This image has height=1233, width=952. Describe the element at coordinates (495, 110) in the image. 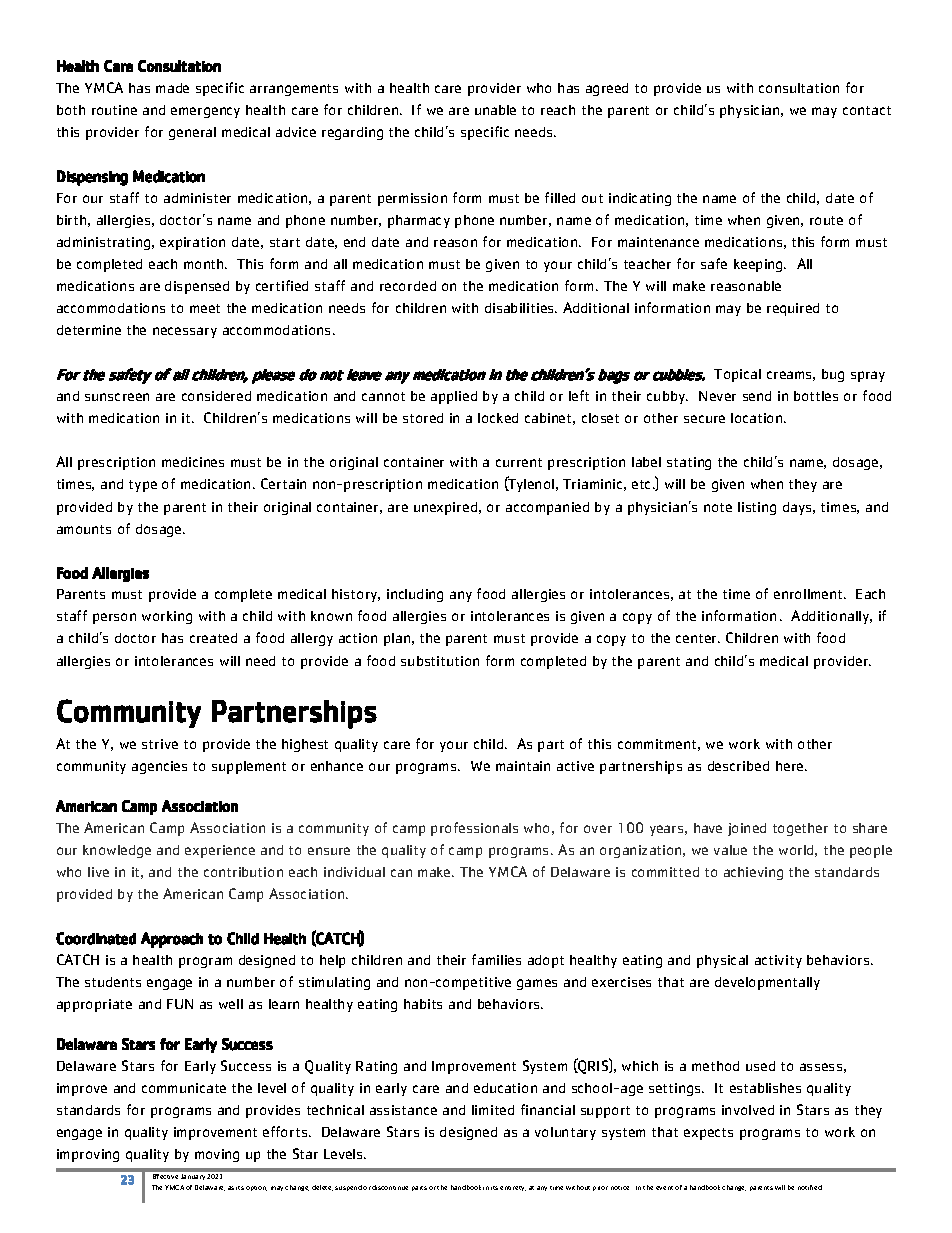

I see `unable` at that location.
